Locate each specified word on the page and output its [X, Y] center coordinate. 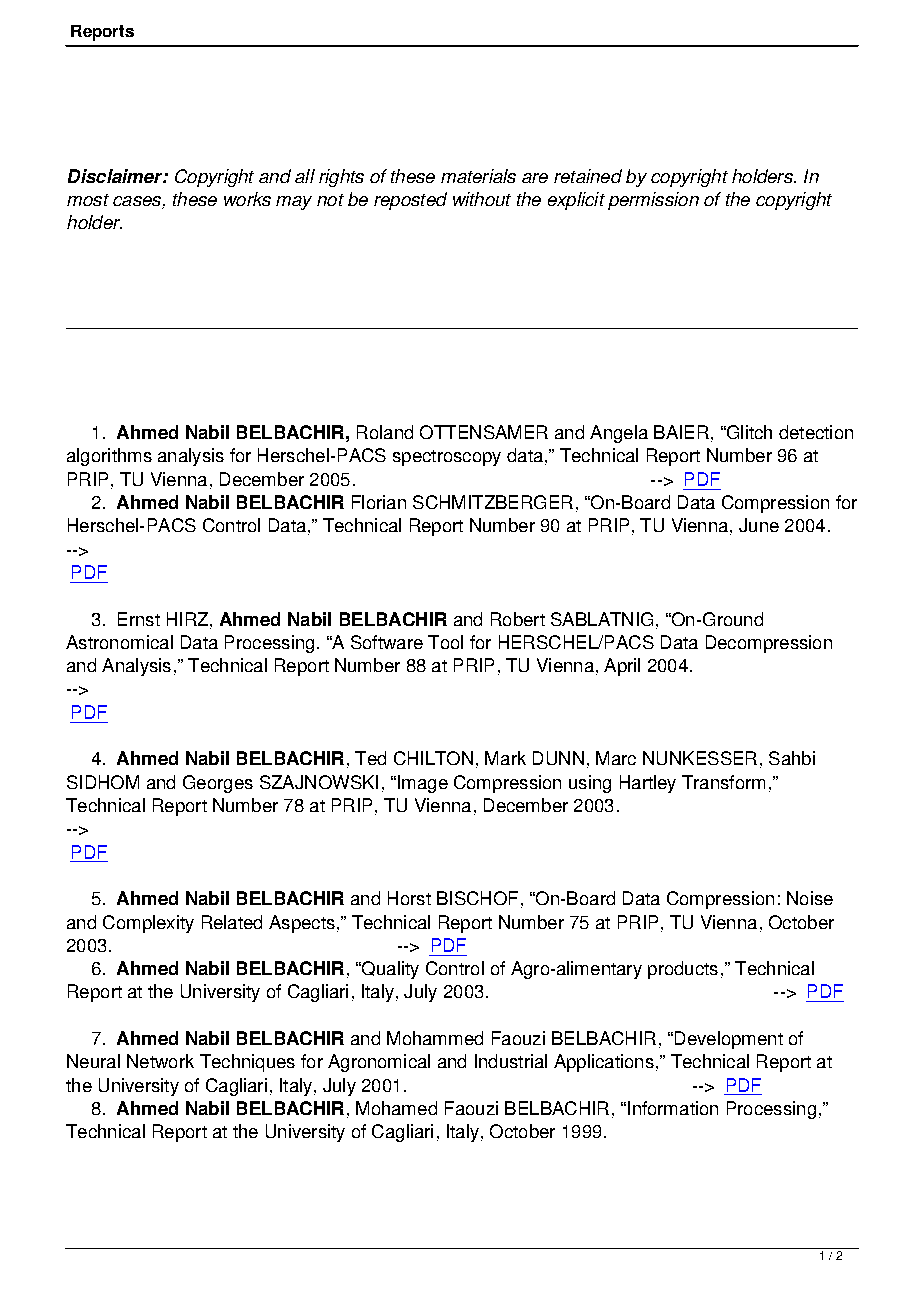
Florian [379, 502]
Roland [385, 432]
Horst [409, 898]
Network [160, 1061]
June [759, 525]
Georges [218, 784]
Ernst [139, 619]
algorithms [109, 457]
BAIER [681, 432]
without [482, 199]
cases [138, 202]
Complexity [148, 924]
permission [653, 201]
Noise [810, 898]
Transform [723, 782]
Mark [505, 758]
